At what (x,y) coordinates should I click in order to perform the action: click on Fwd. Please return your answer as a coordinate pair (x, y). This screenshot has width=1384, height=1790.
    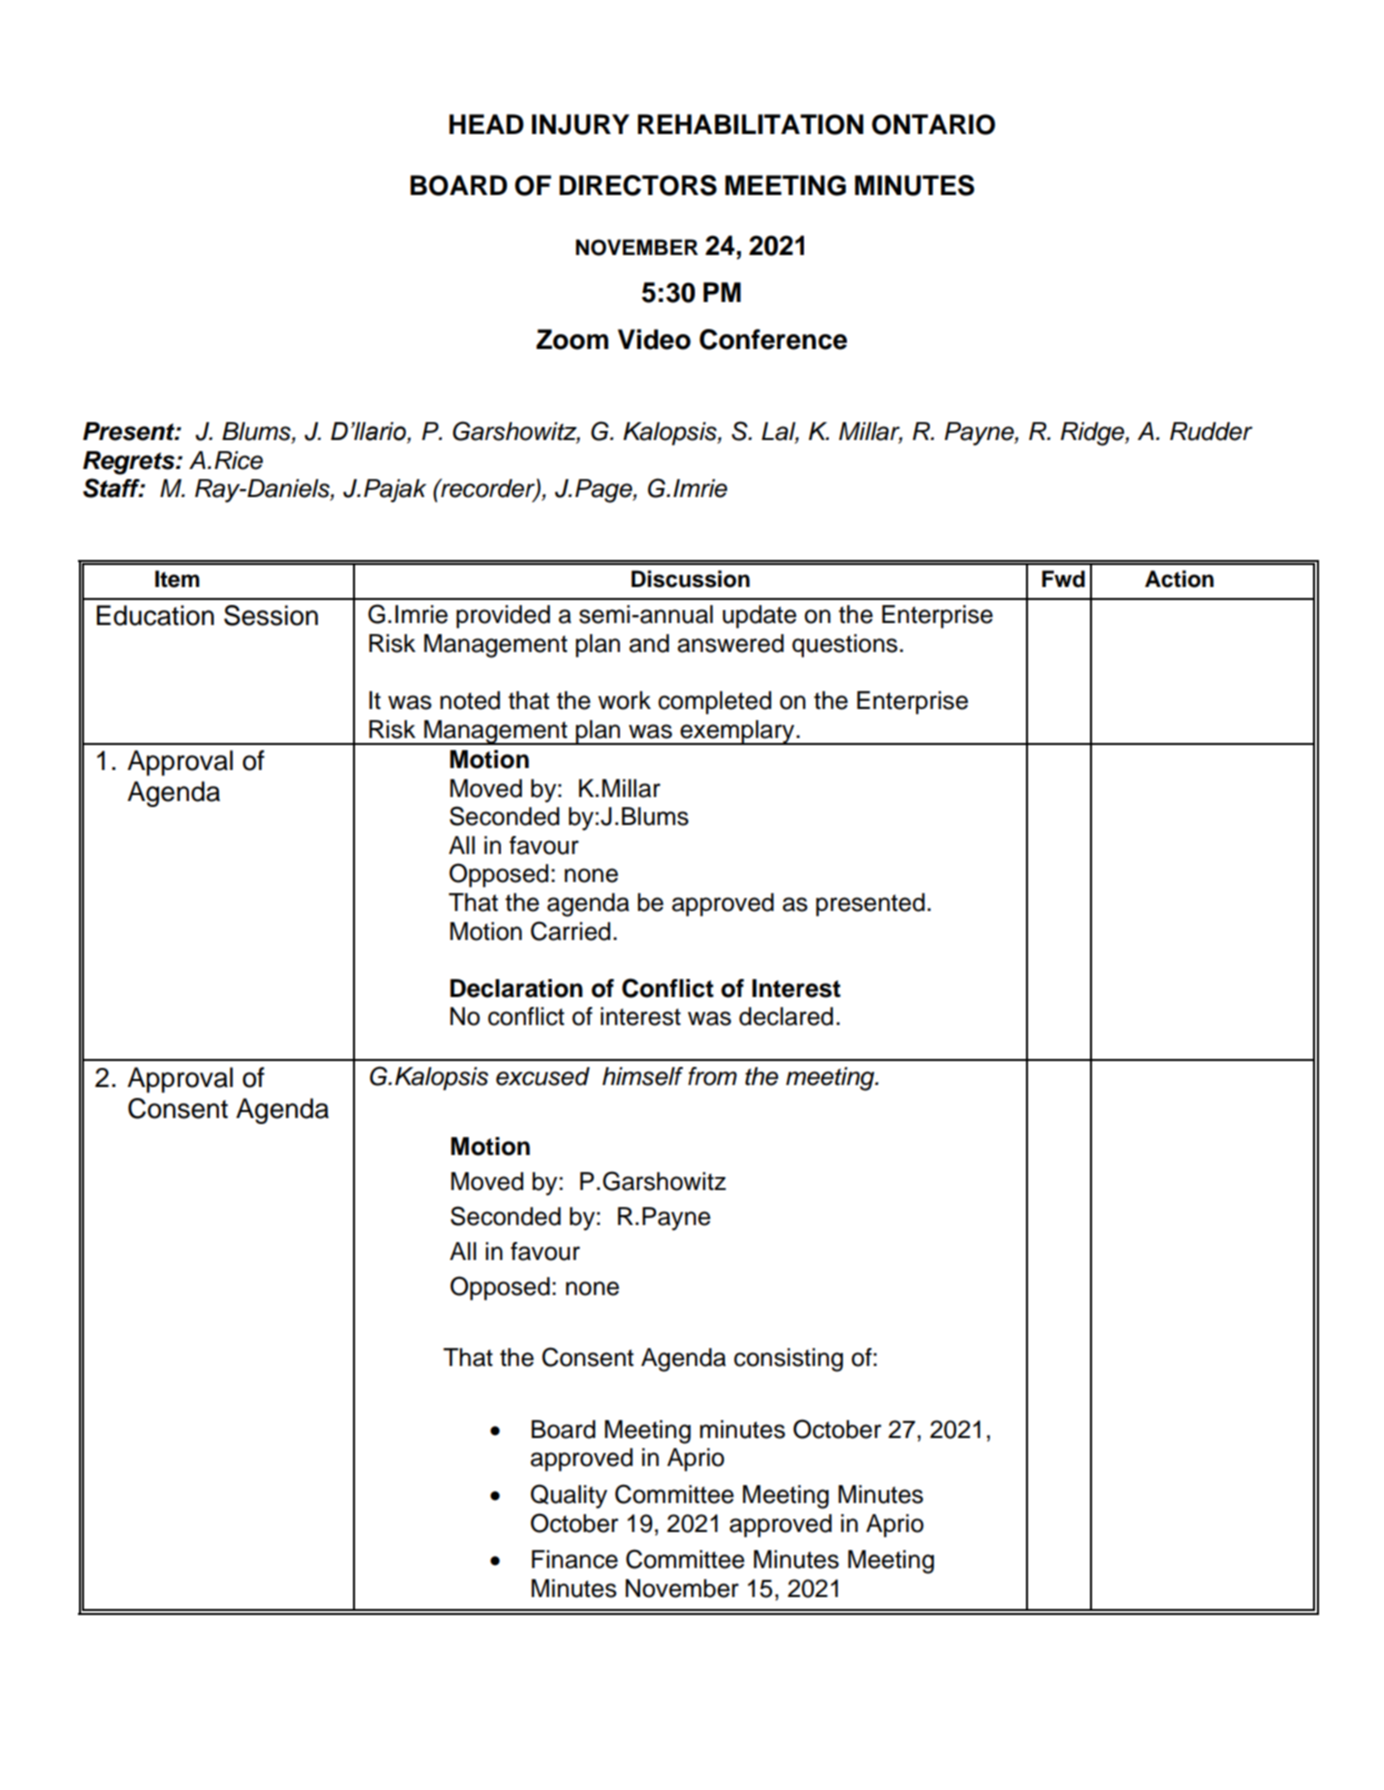
    Looking at the image, I should click on (1063, 579).
